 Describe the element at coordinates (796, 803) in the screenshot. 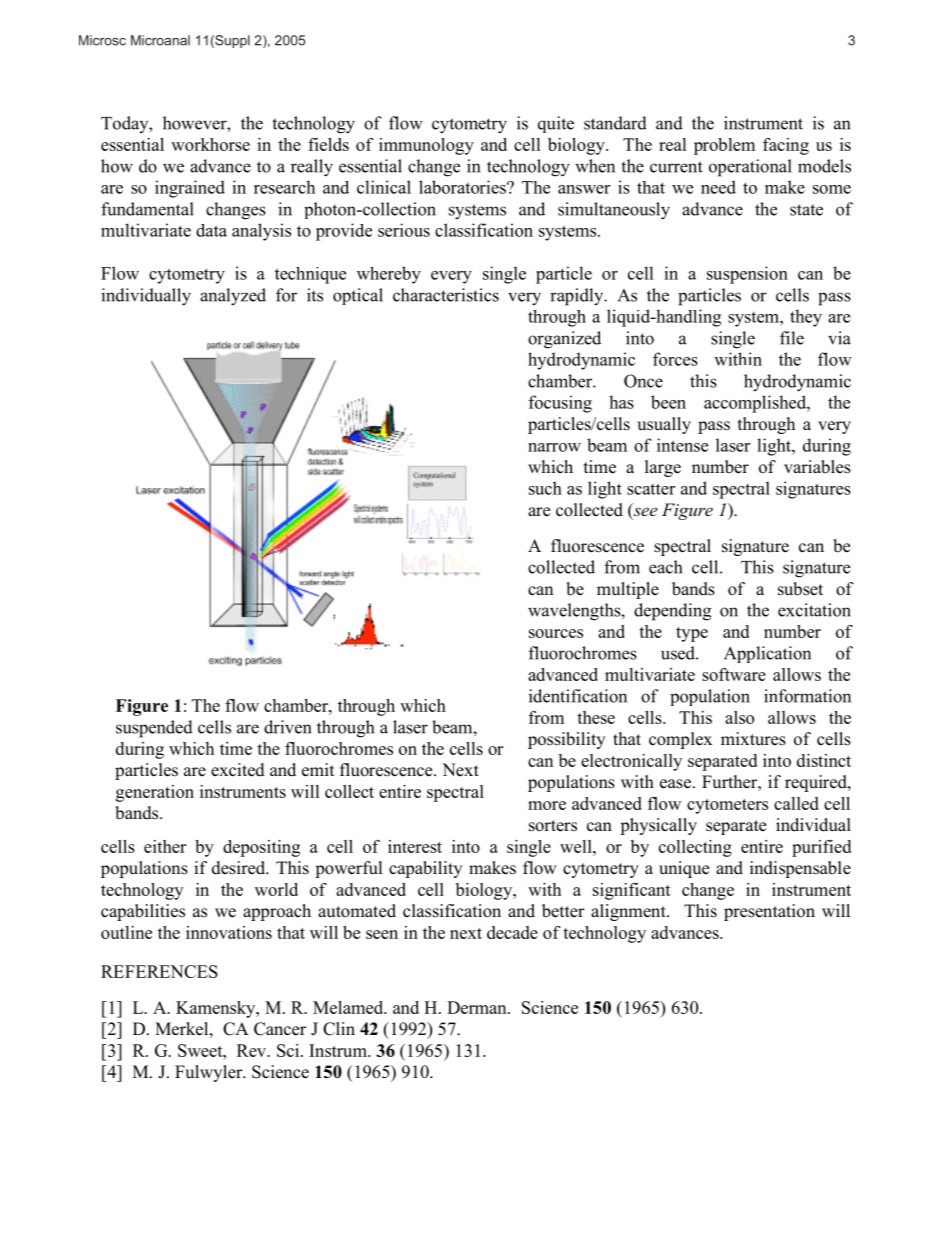

I see `called` at that location.
